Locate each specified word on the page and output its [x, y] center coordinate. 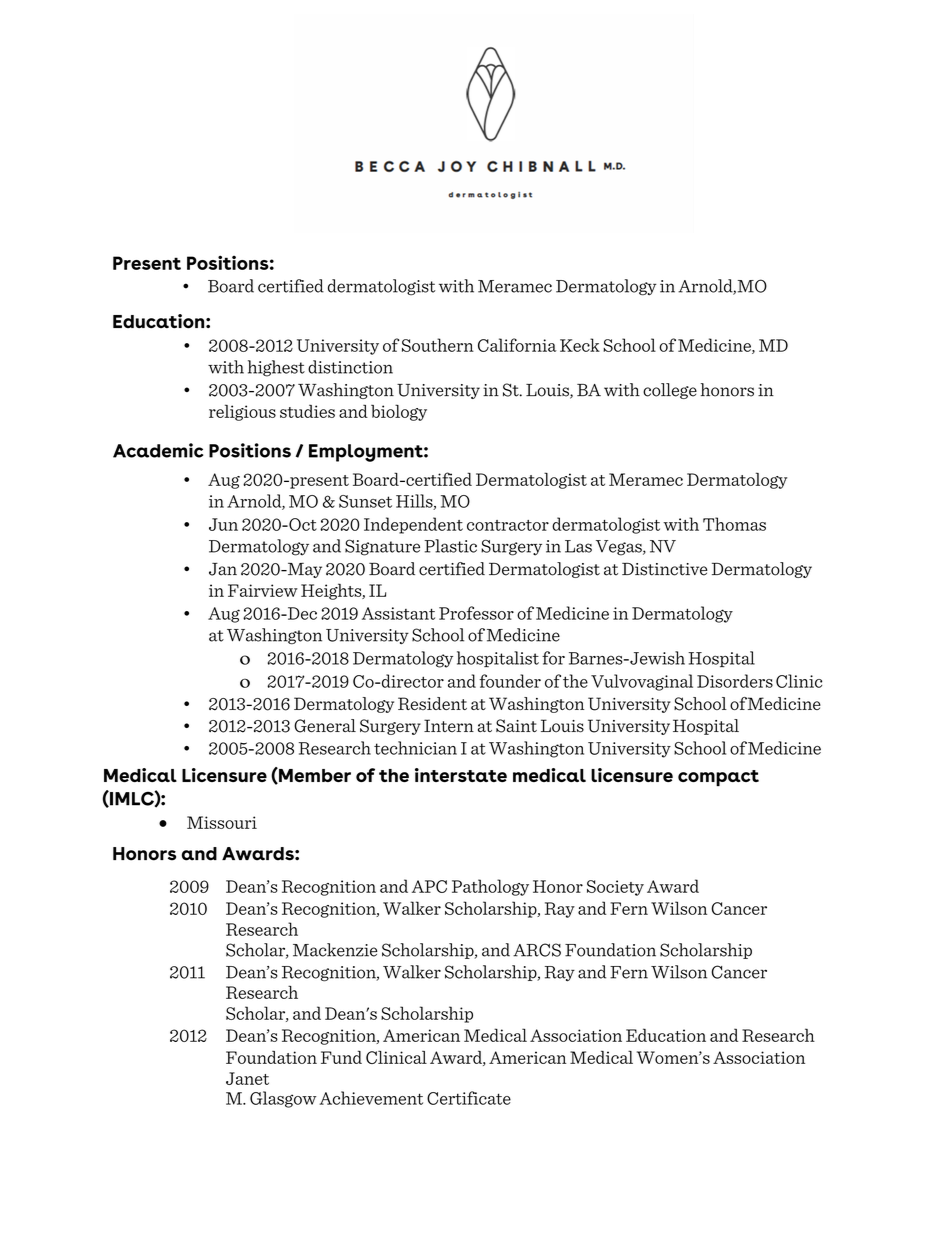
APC [429, 886]
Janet [247, 1078]
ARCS [537, 950]
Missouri [222, 822]
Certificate [469, 1098]
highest [276, 368]
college [670, 391]
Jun [223, 524]
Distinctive [664, 569]
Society [615, 888]
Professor [476, 613]
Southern [438, 345]
